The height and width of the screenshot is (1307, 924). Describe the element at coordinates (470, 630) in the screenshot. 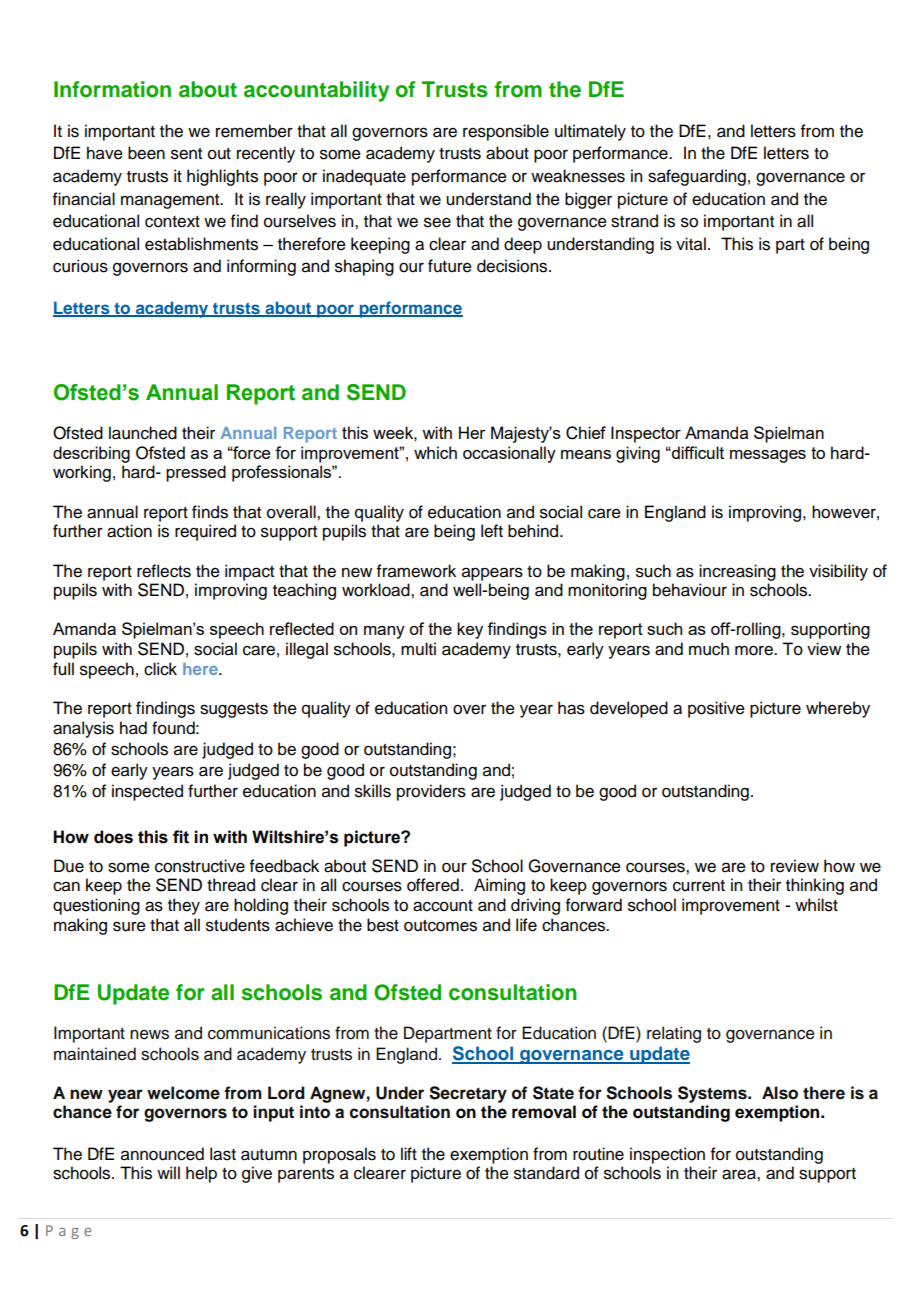

I see `key` at that location.
